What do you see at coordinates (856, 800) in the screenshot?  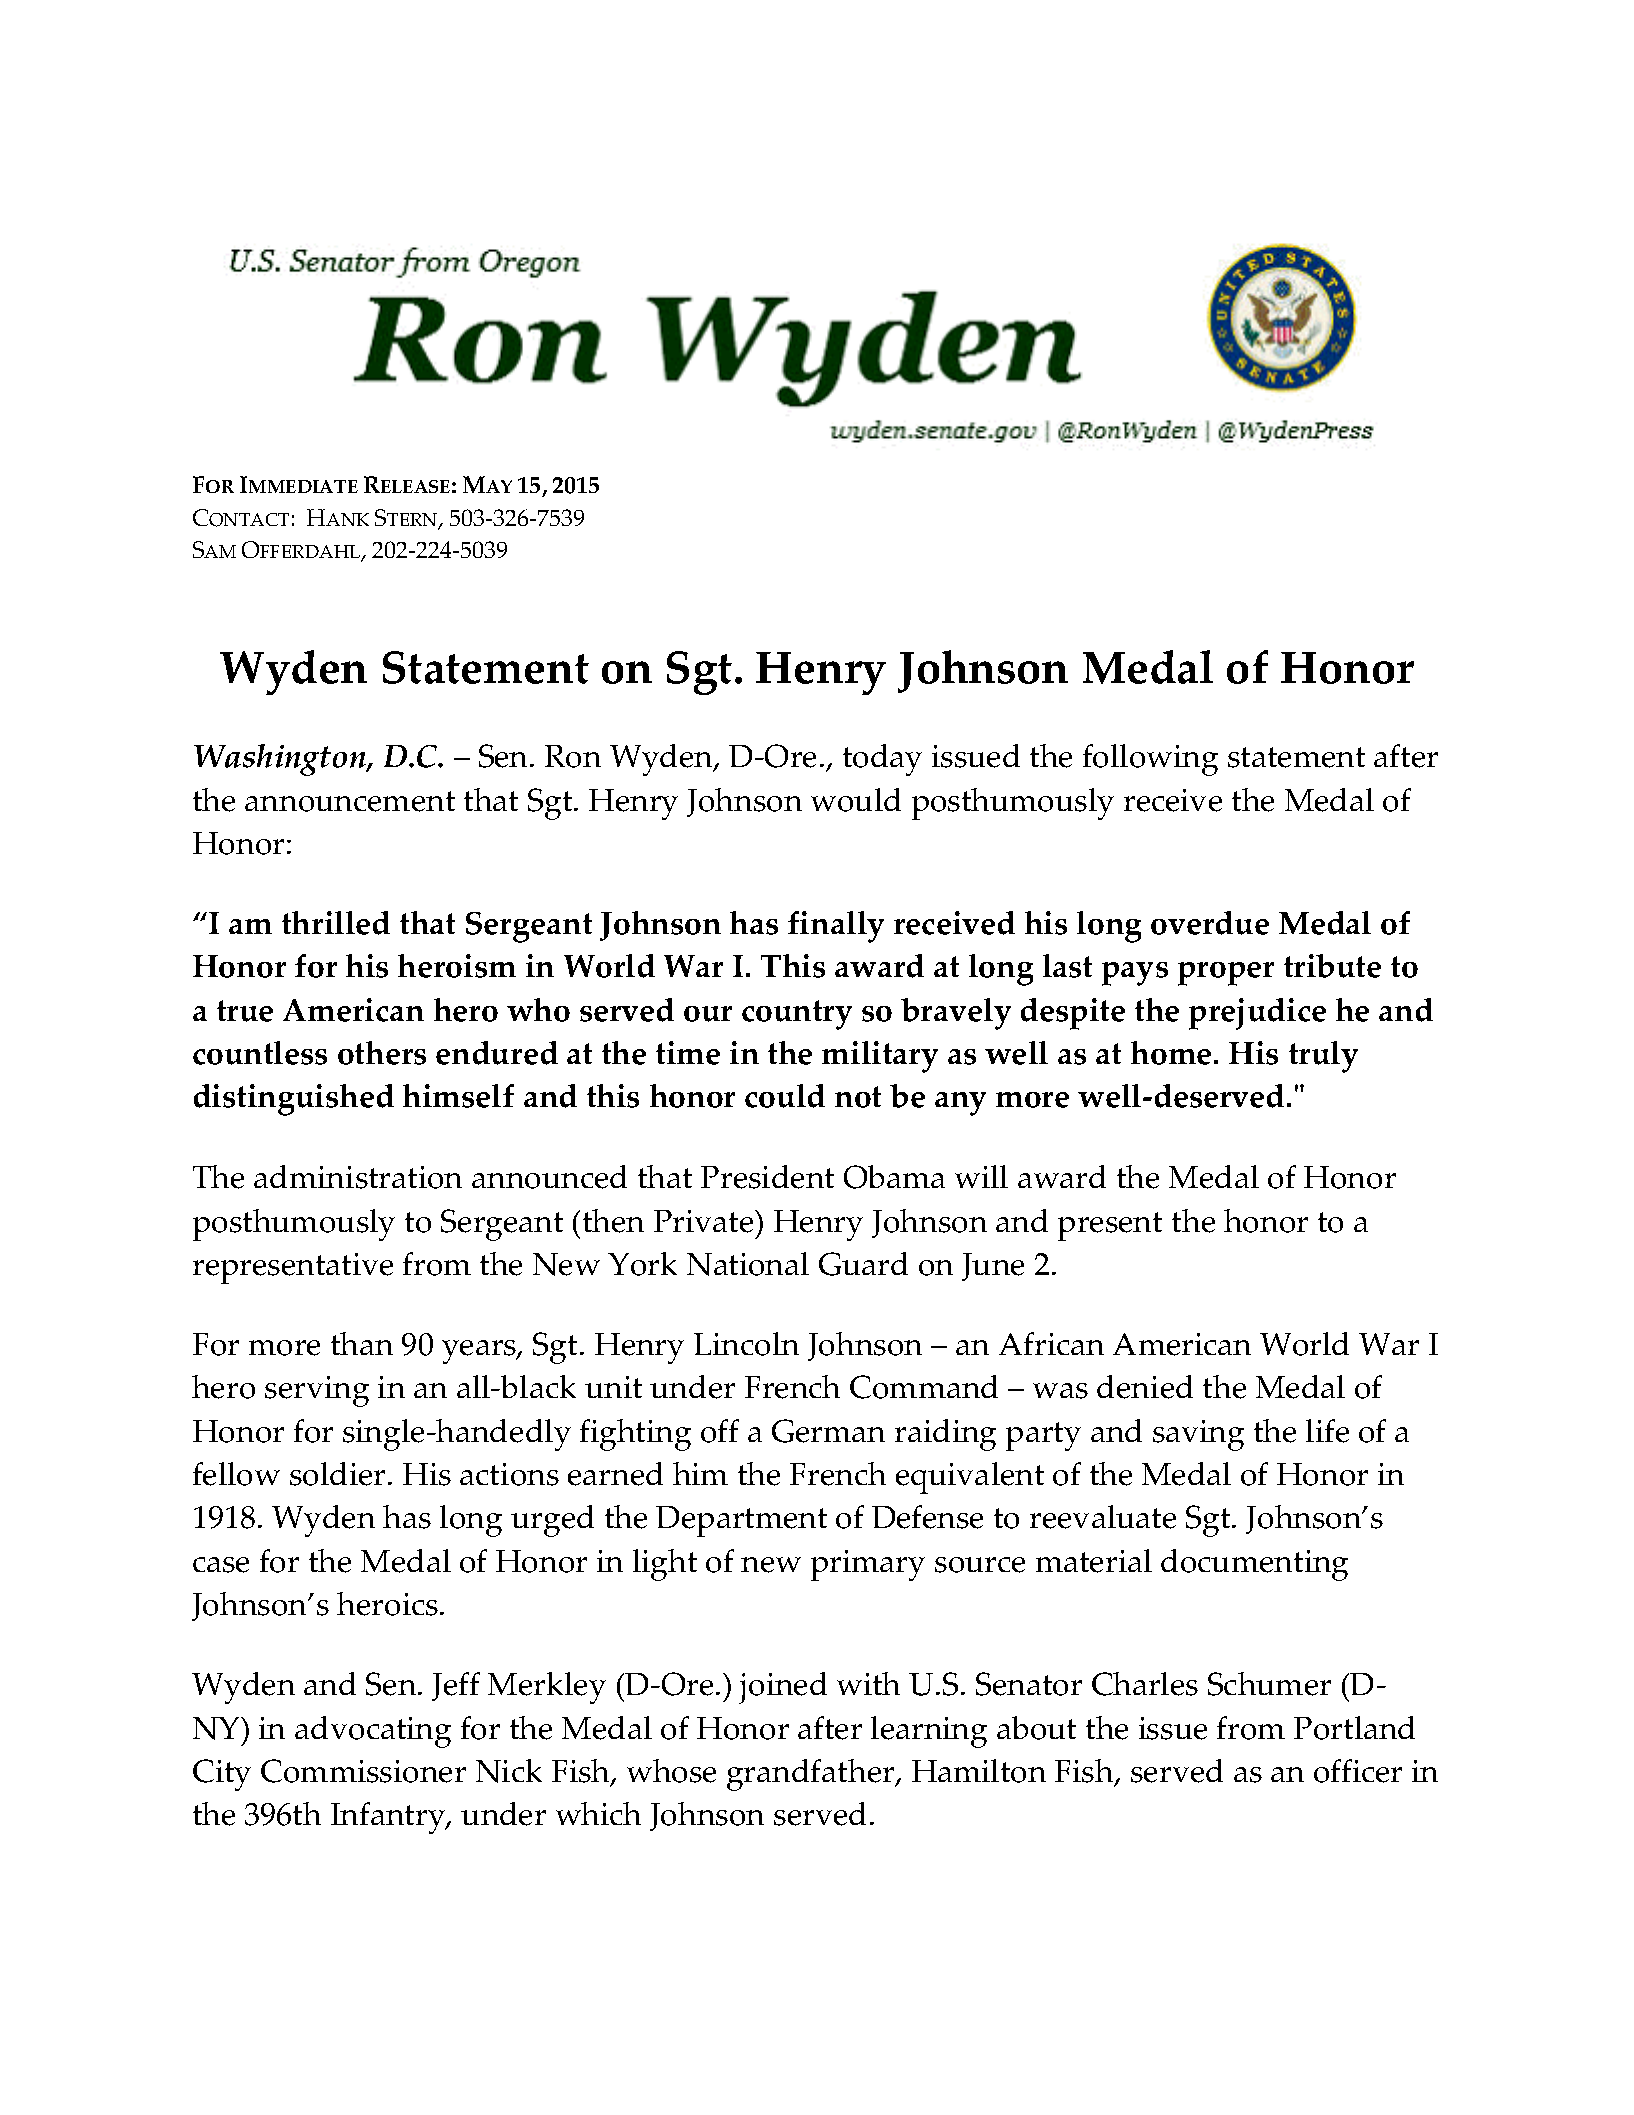 I see `would` at bounding box center [856, 800].
